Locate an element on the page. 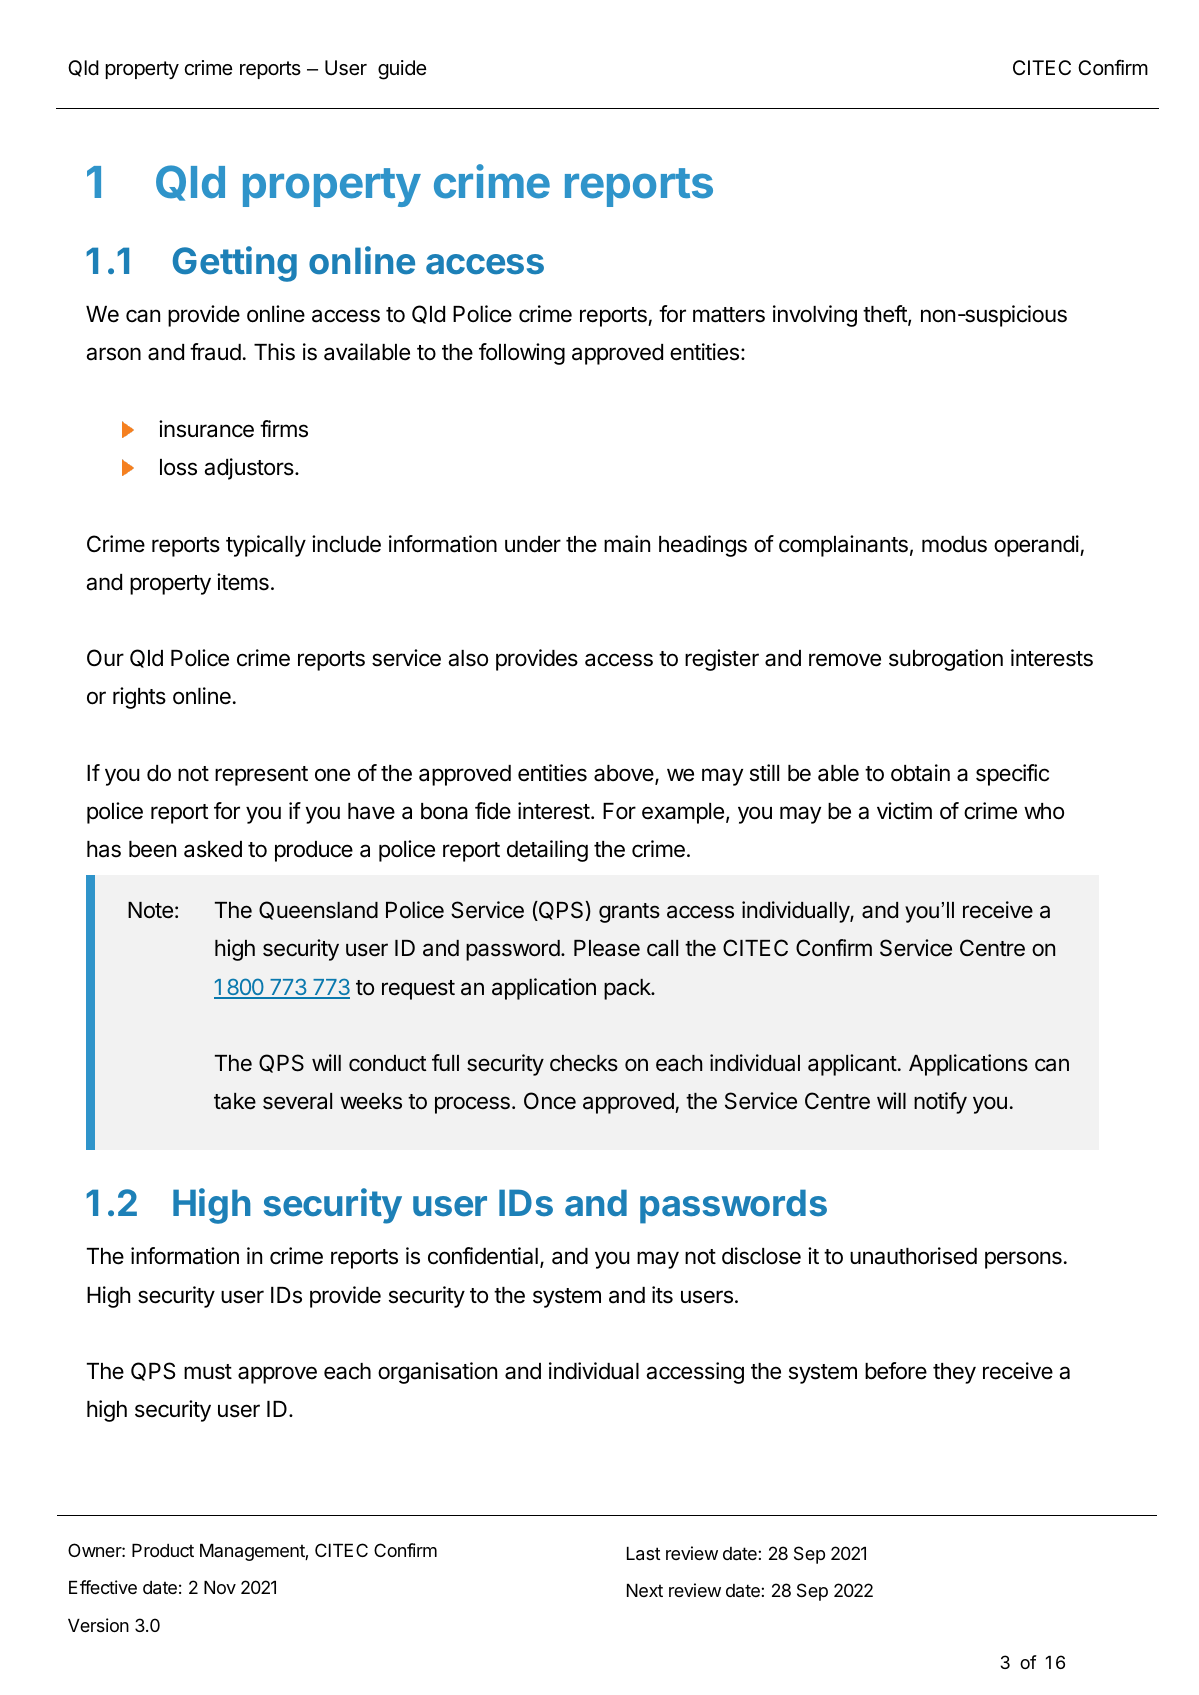 The width and height of the document is (1199, 1695). loss is located at coordinates (178, 467).
